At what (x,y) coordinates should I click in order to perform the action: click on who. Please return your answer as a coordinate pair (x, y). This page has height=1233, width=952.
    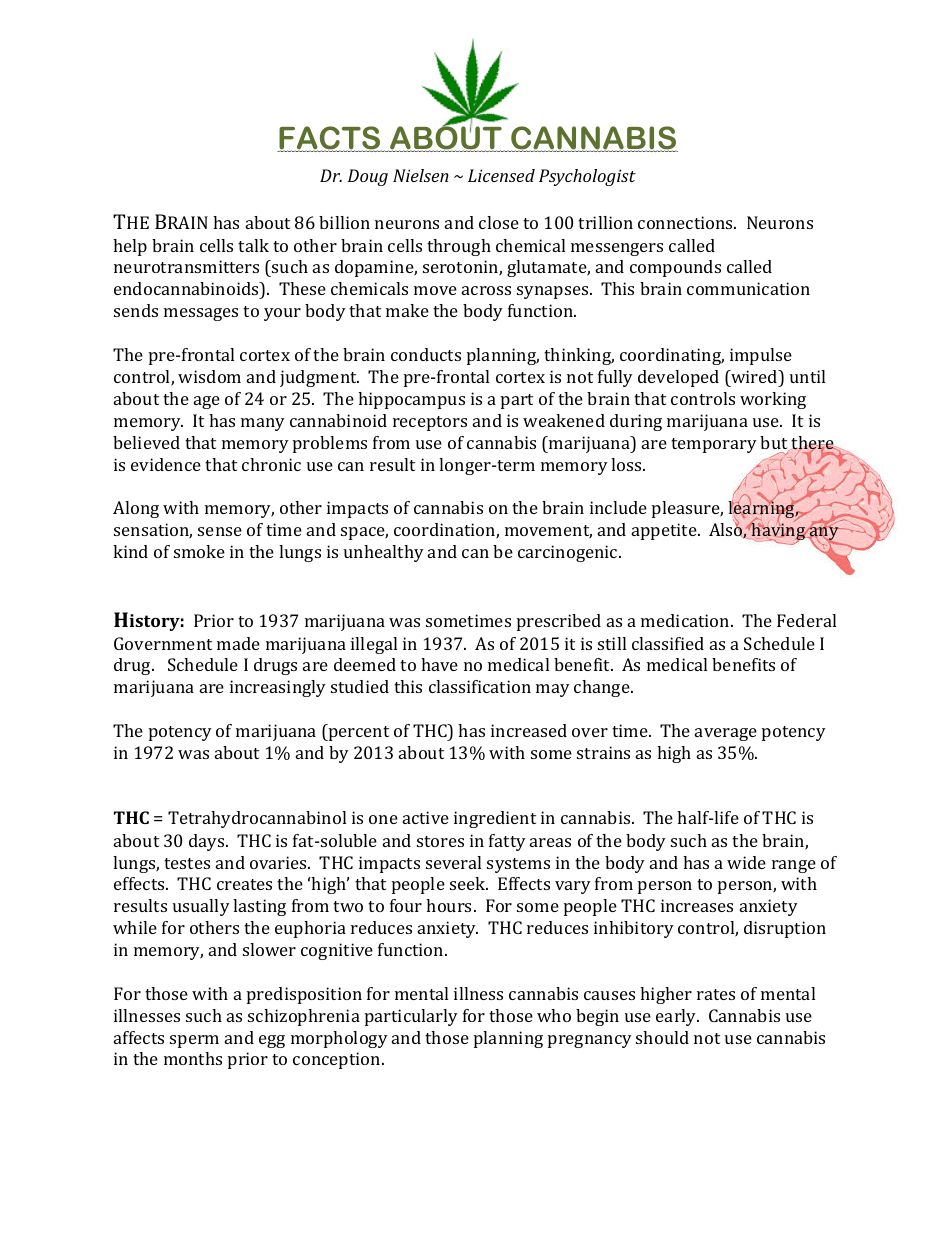
    Looking at the image, I should click on (554, 1015).
